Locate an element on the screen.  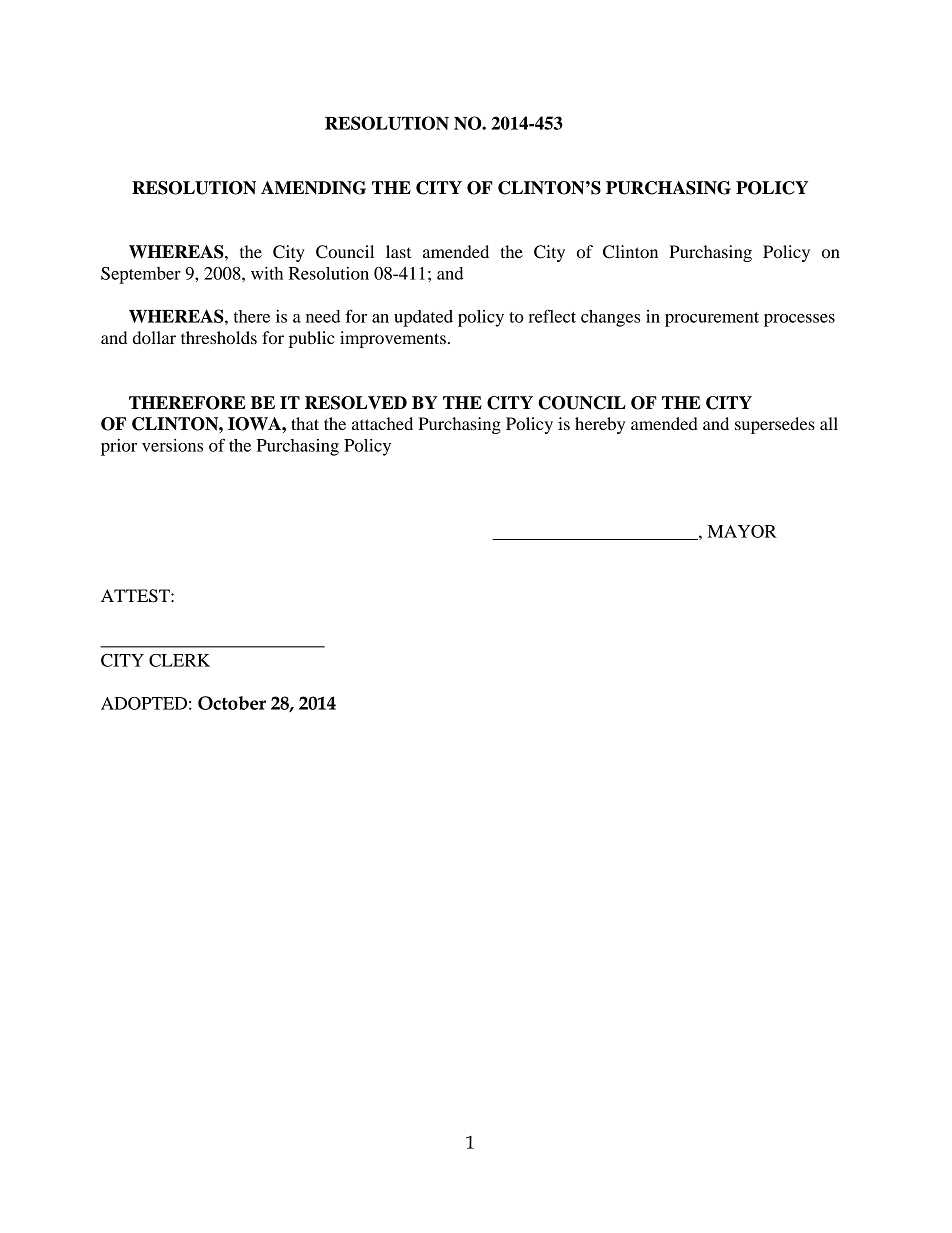
processes is located at coordinates (799, 320).
